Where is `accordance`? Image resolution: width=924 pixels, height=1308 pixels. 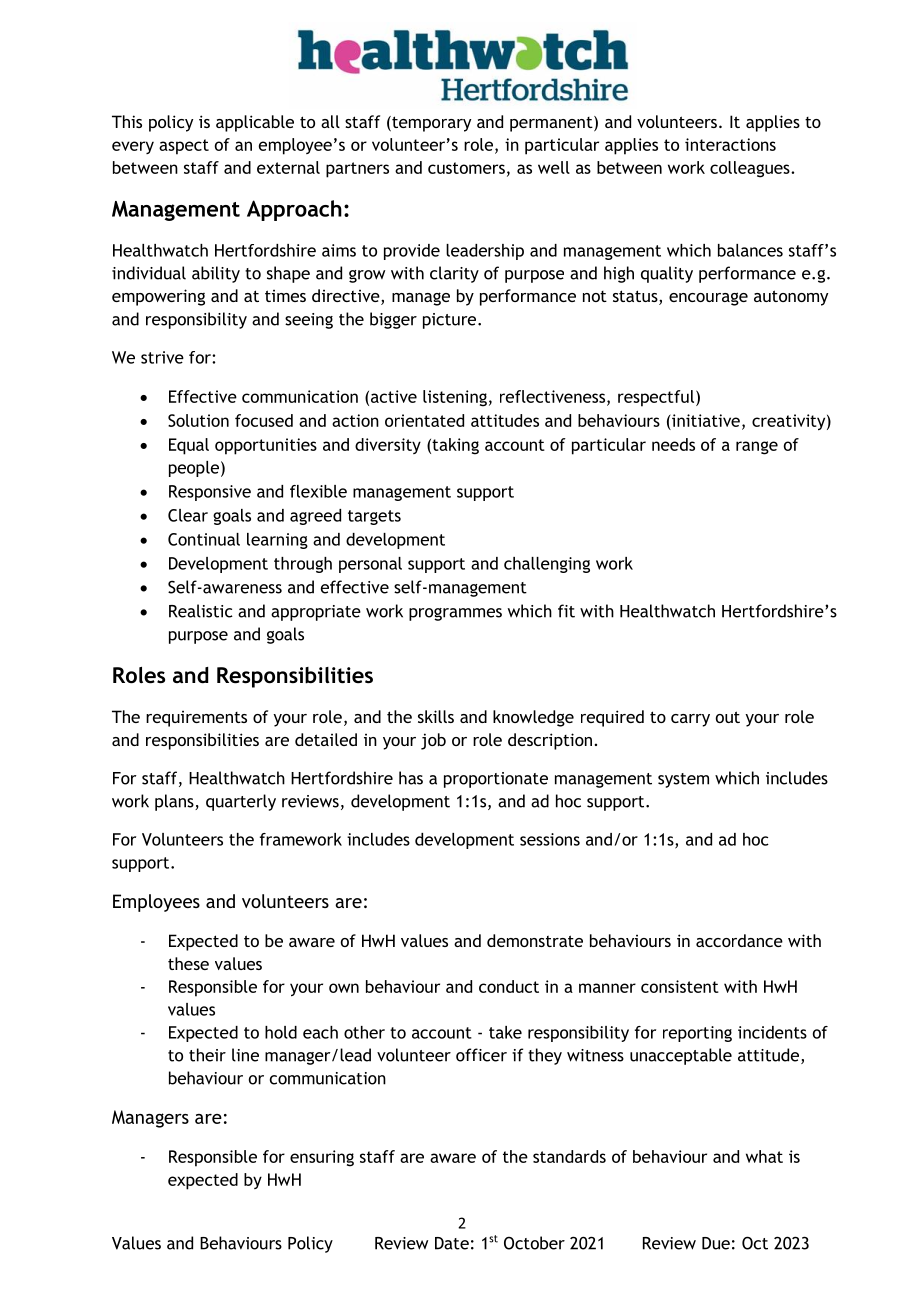
accordance is located at coordinates (739, 940).
